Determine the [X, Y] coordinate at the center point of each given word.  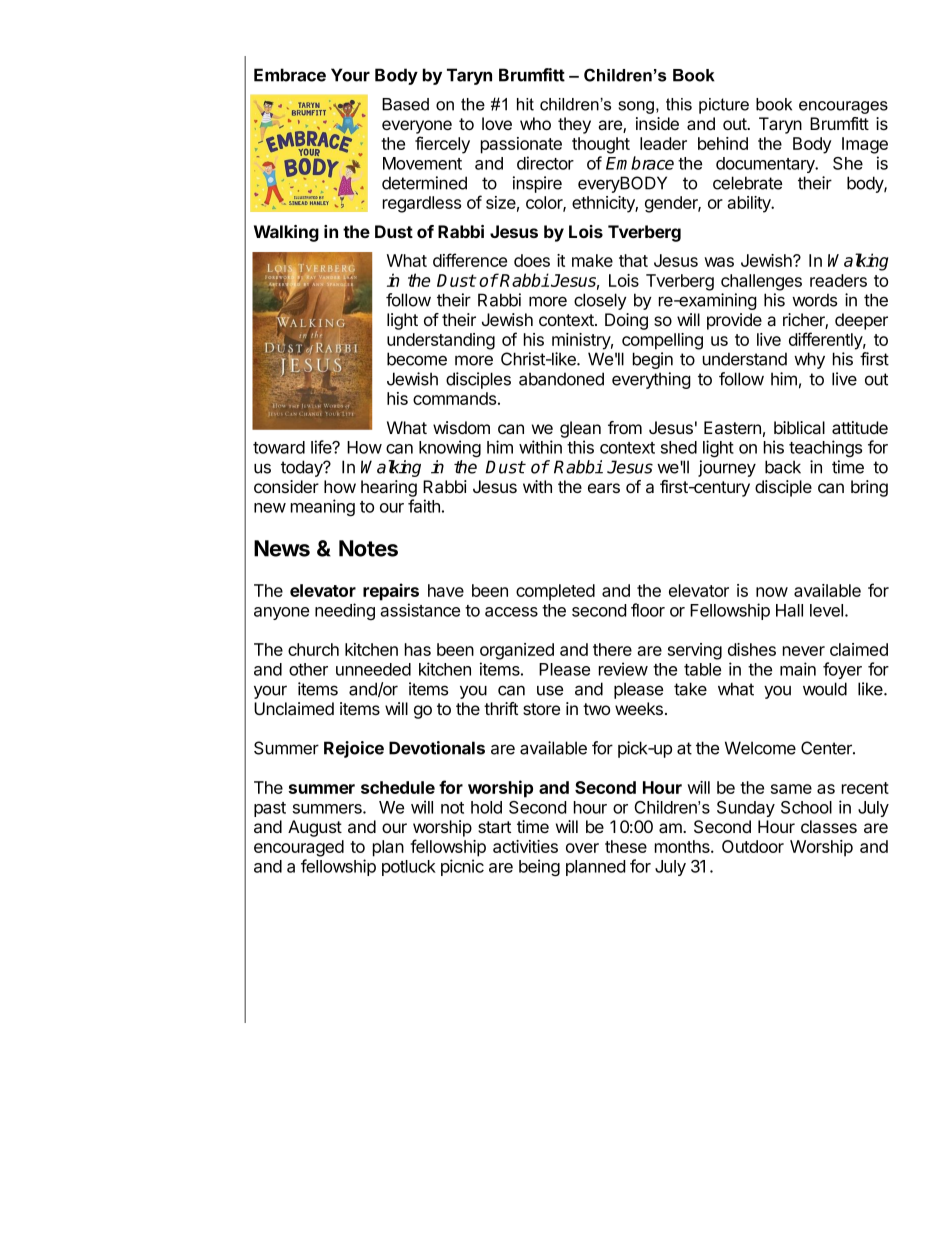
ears [604, 488]
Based [405, 104]
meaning [323, 508]
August [315, 828]
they [574, 125]
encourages [843, 107]
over [582, 848]
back [783, 467]
